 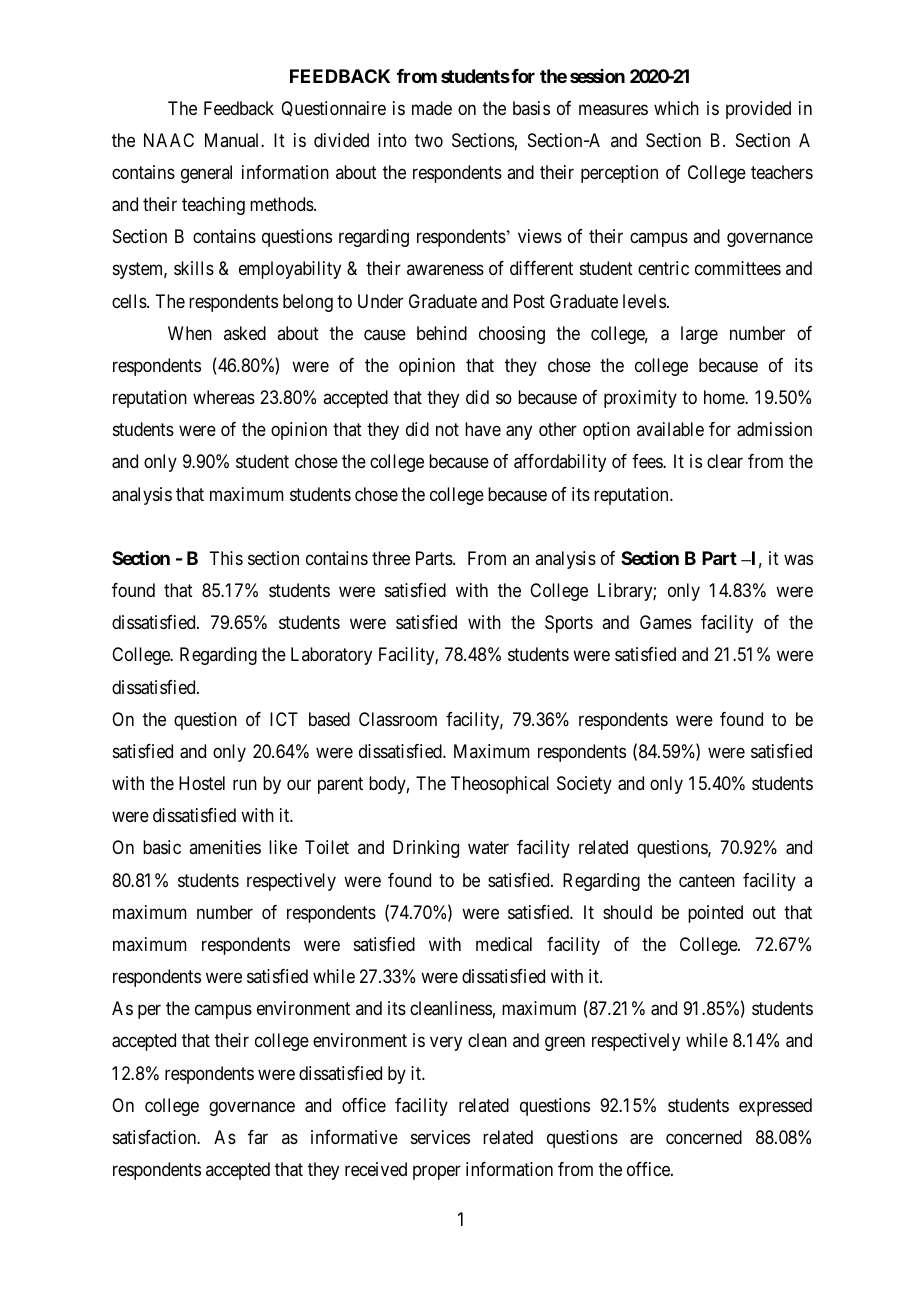 I want to click on three, so click(x=391, y=558).
